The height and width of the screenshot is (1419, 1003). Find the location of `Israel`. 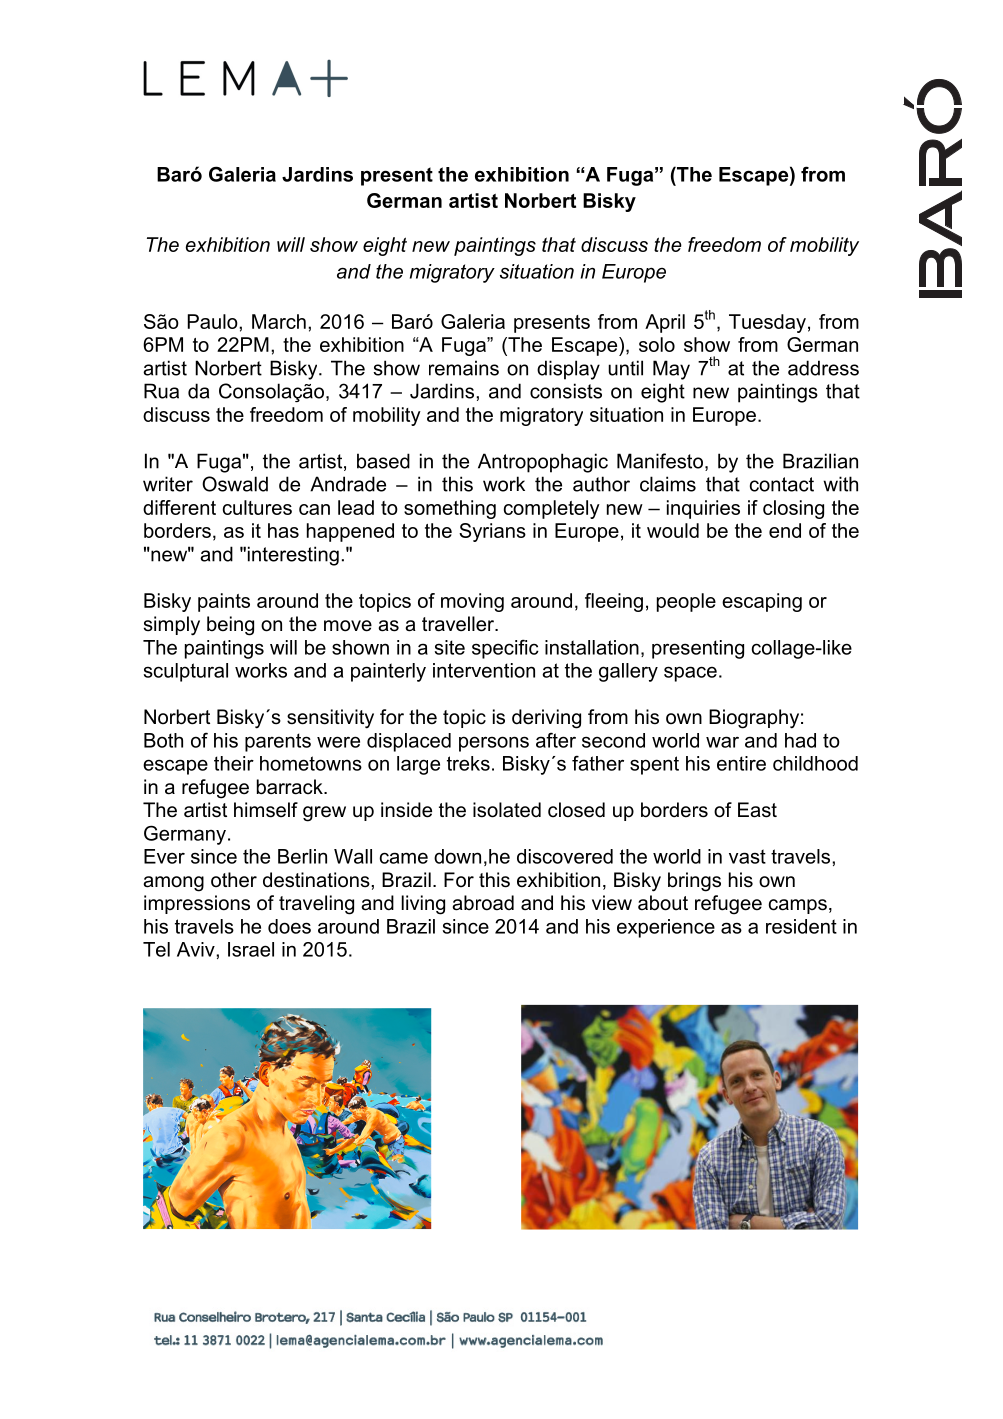

Israel is located at coordinates (251, 949).
